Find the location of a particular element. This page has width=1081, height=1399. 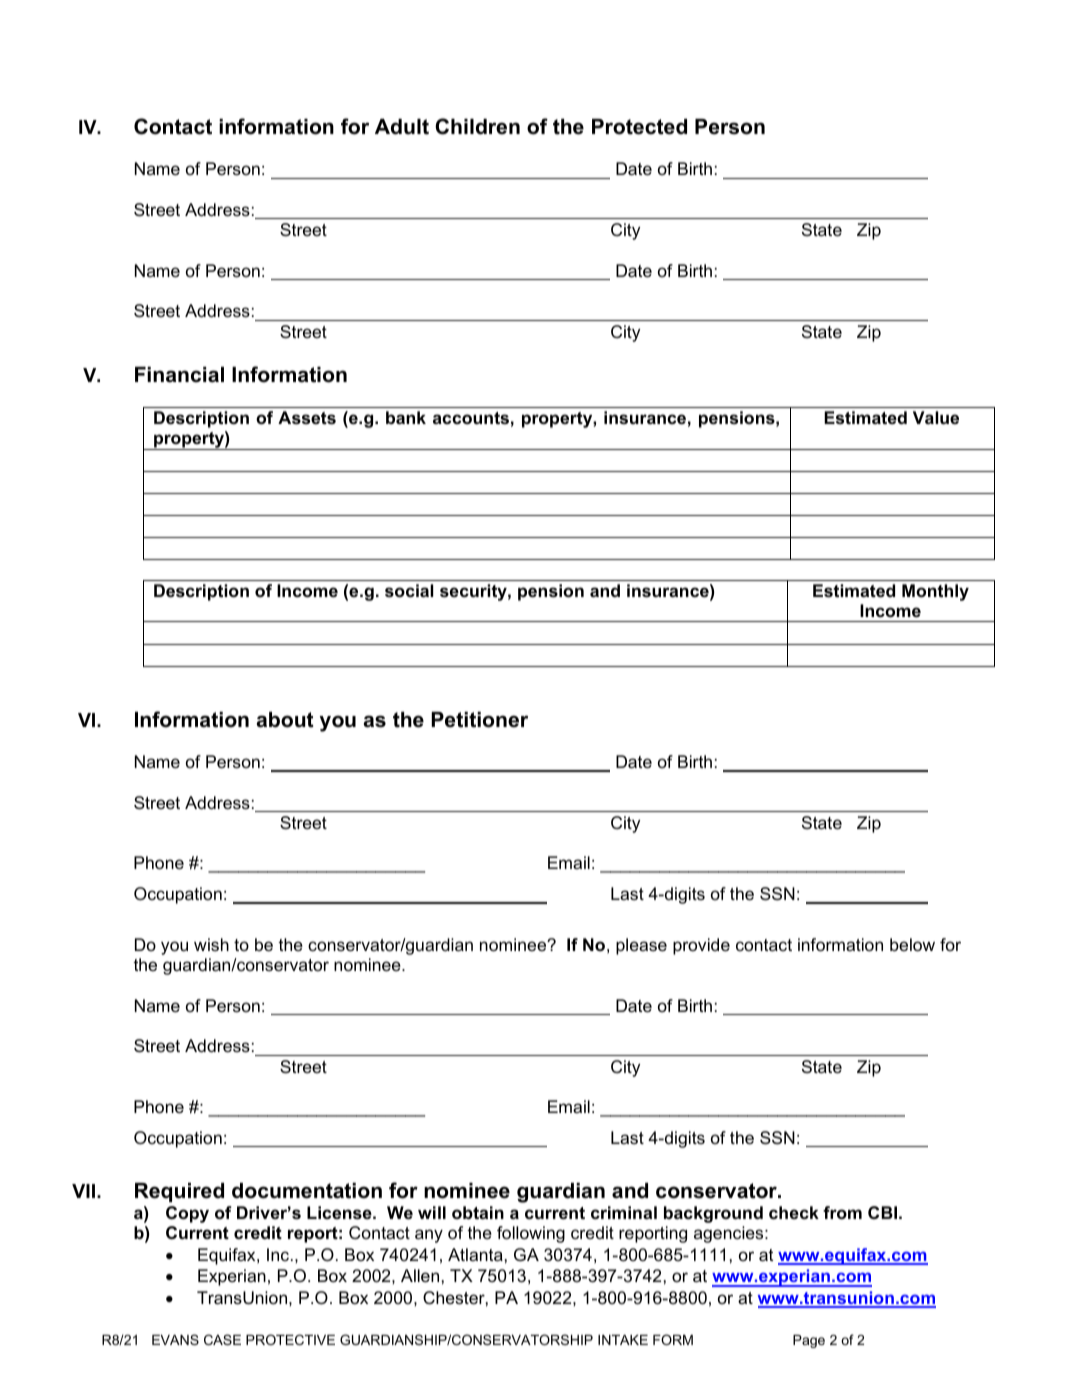

below is located at coordinates (912, 945).
